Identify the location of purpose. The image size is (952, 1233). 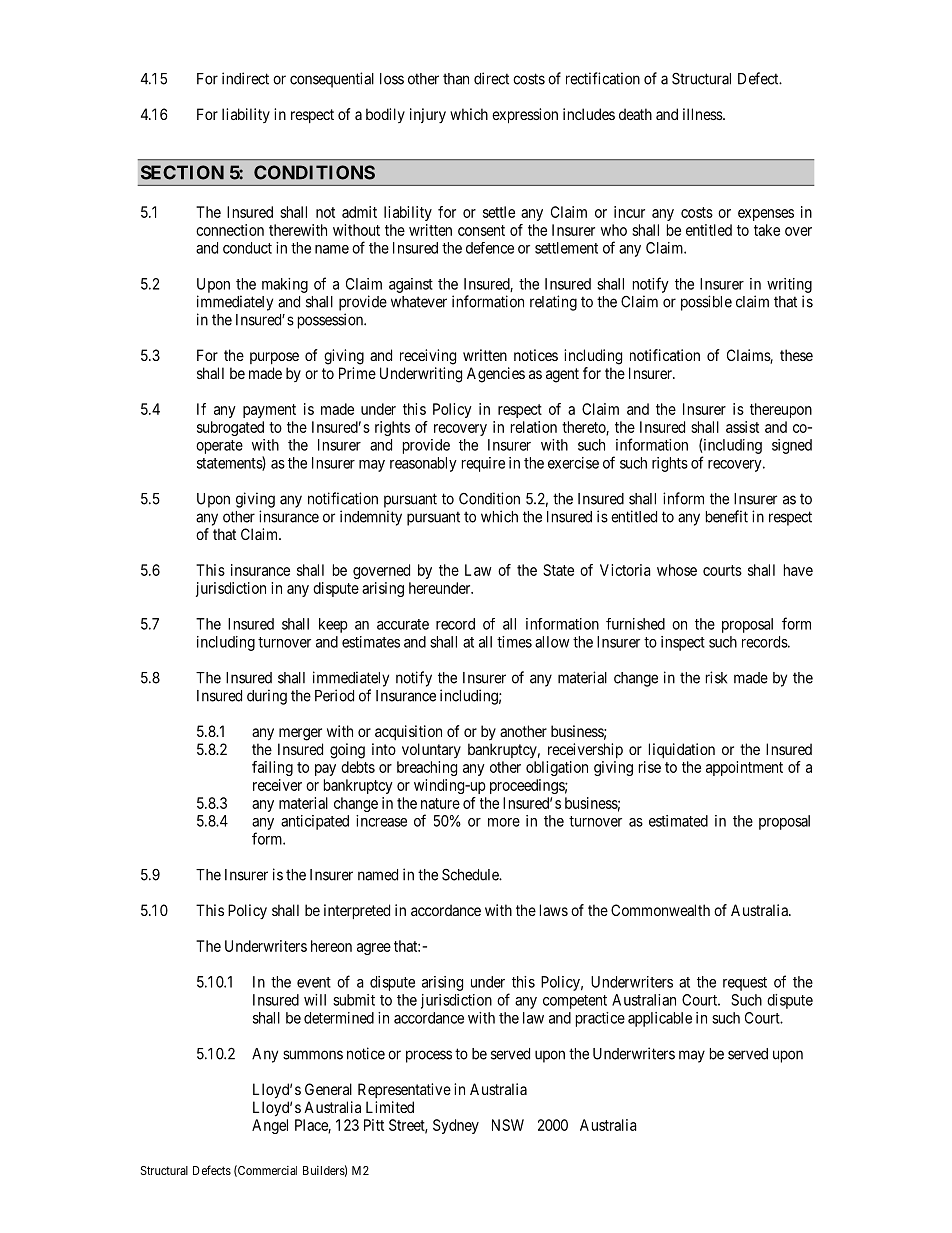
(274, 358).
